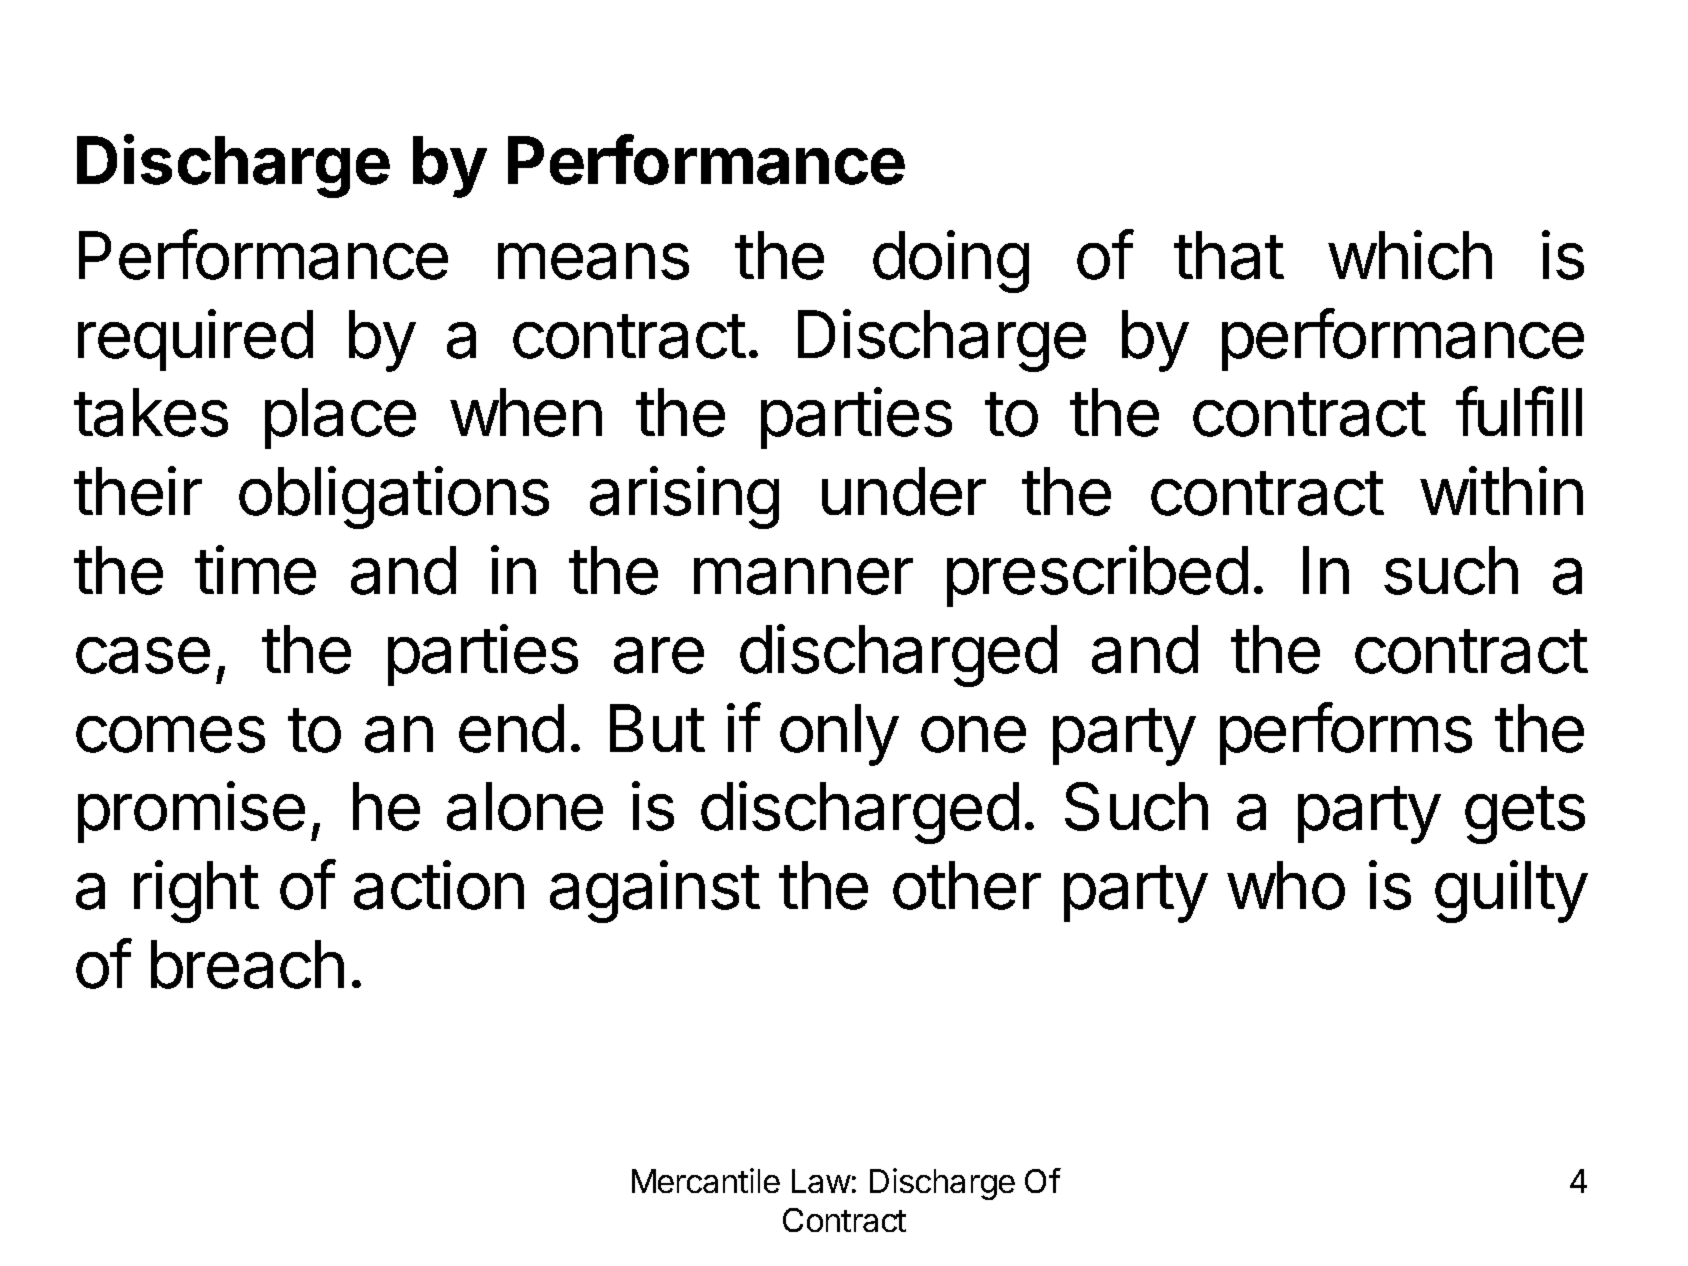 The image size is (1688, 1266). I want to click on Law, so click(821, 1181).
